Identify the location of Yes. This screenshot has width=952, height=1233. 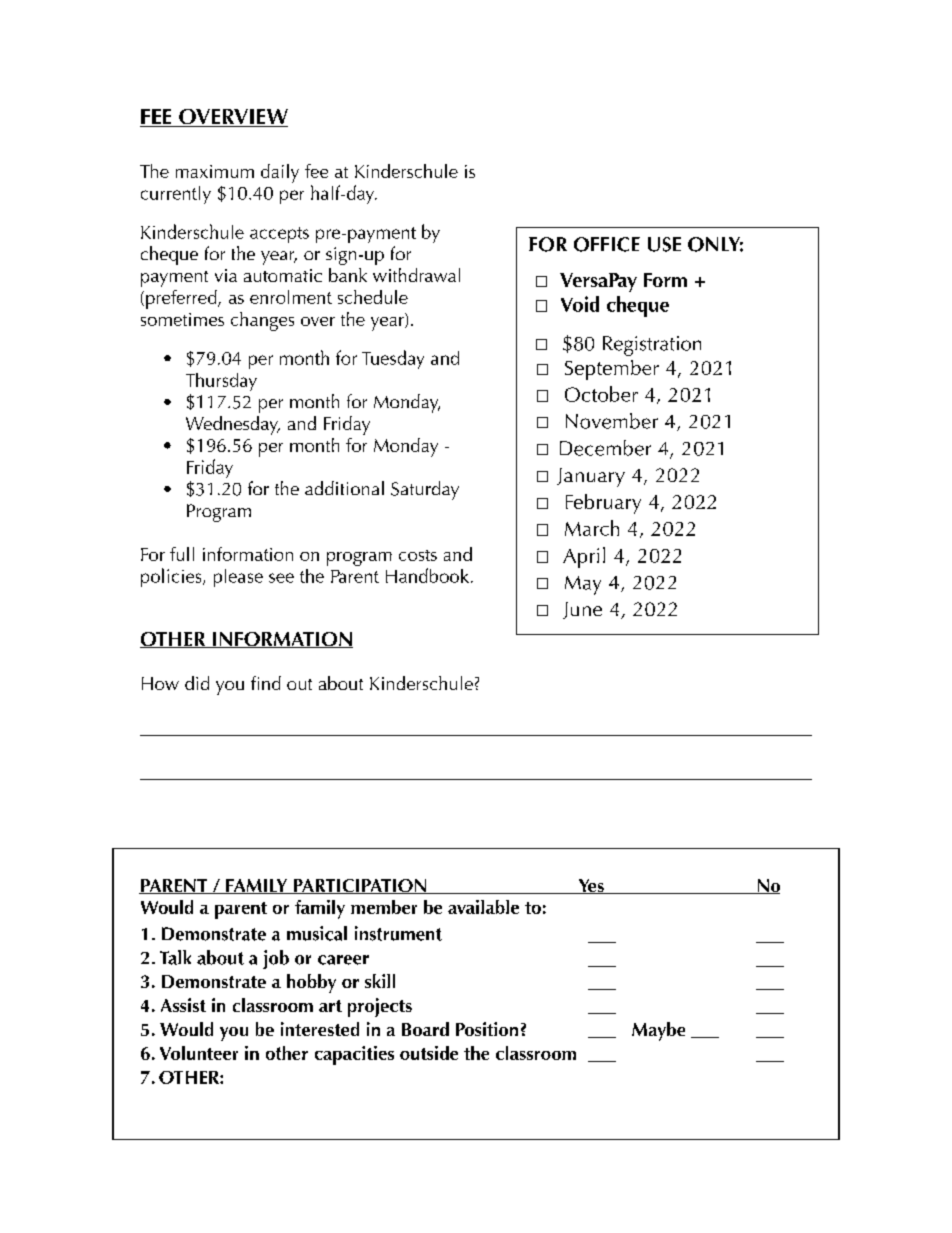
(591, 886).
